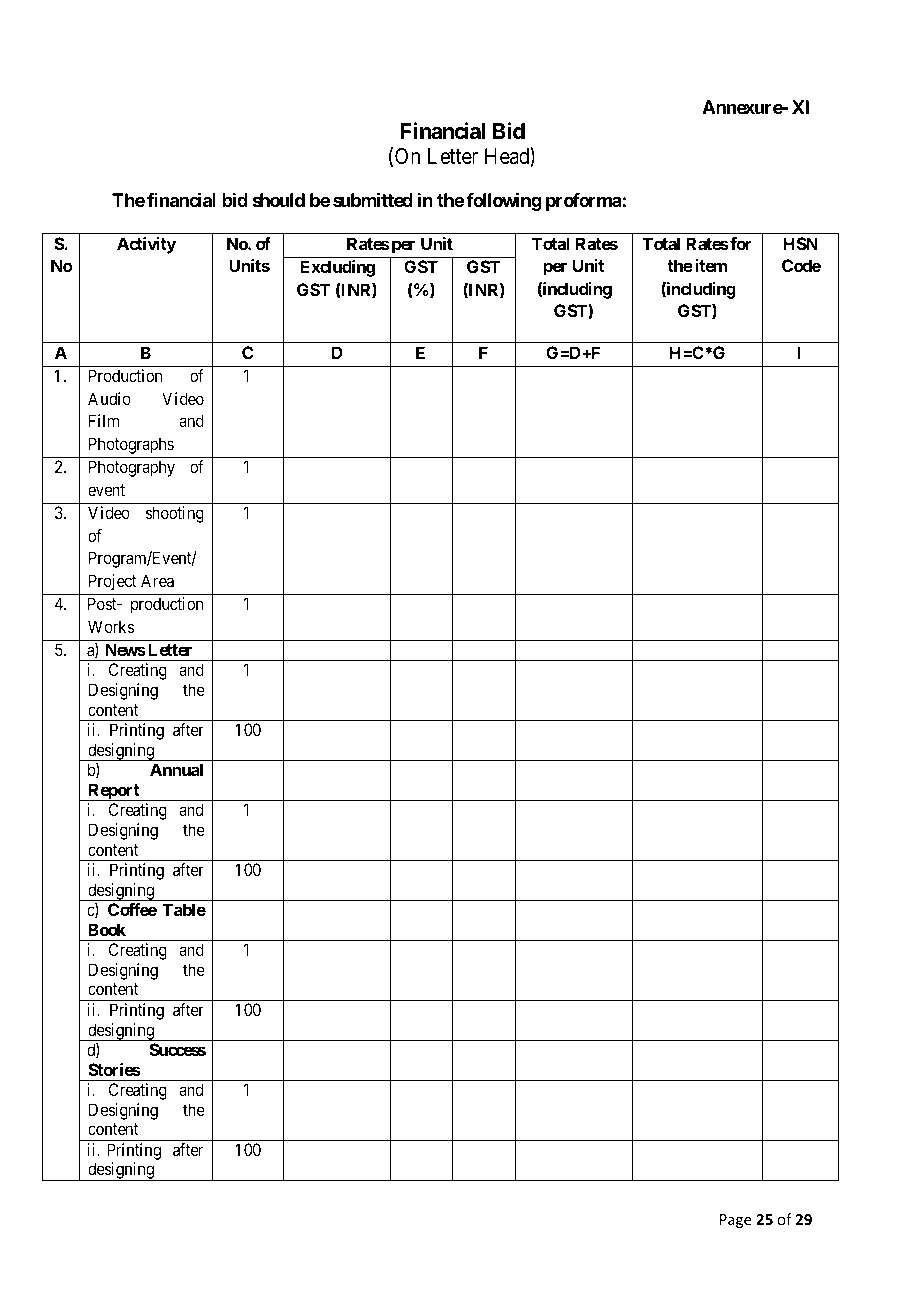 Image resolution: width=924 pixels, height=1307 pixels. Describe the element at coordinates (146, 245) in the screenshot. I see `Activity` at that location.
